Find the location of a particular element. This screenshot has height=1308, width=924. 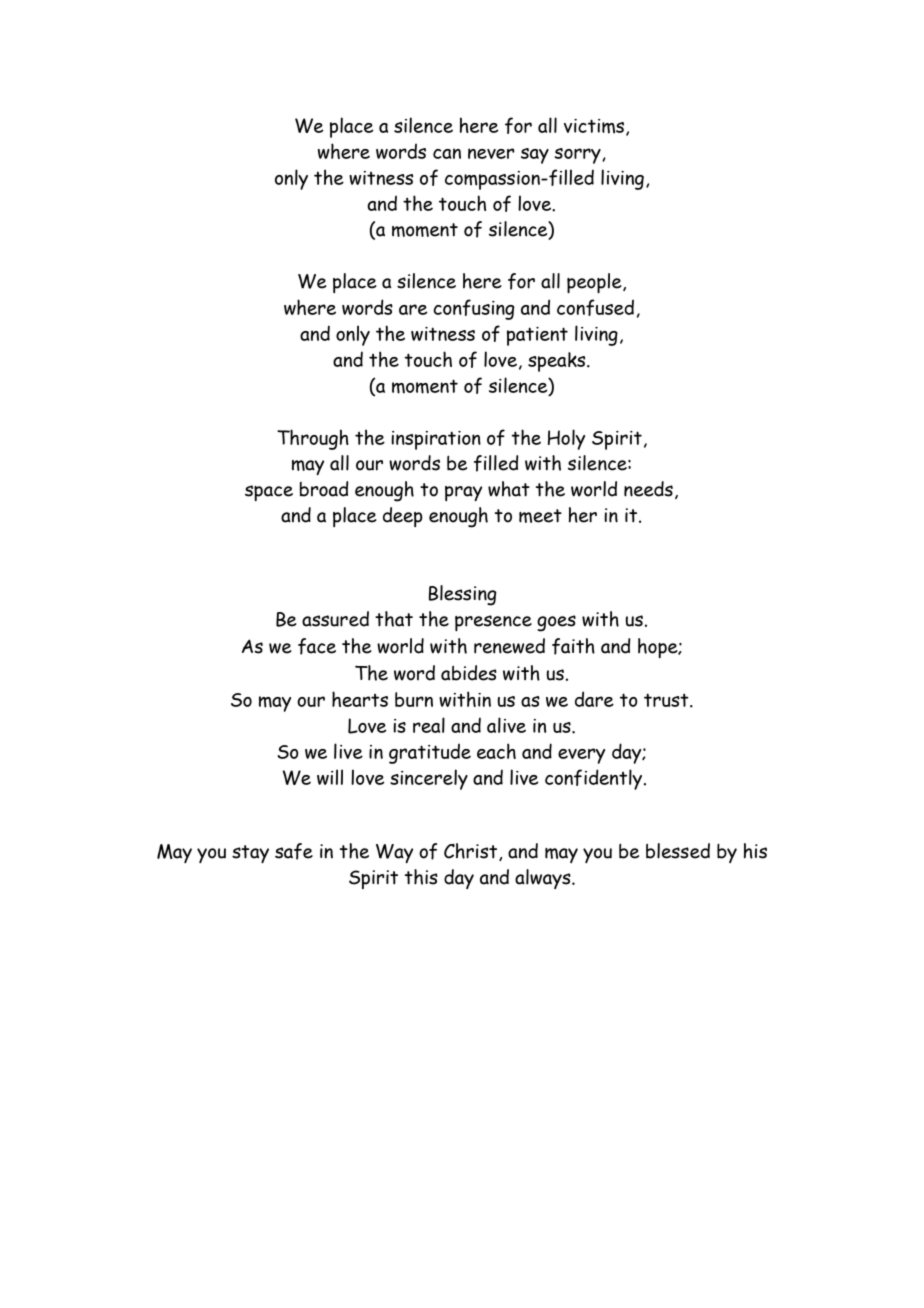

can is located at coordinates (447, 153).
